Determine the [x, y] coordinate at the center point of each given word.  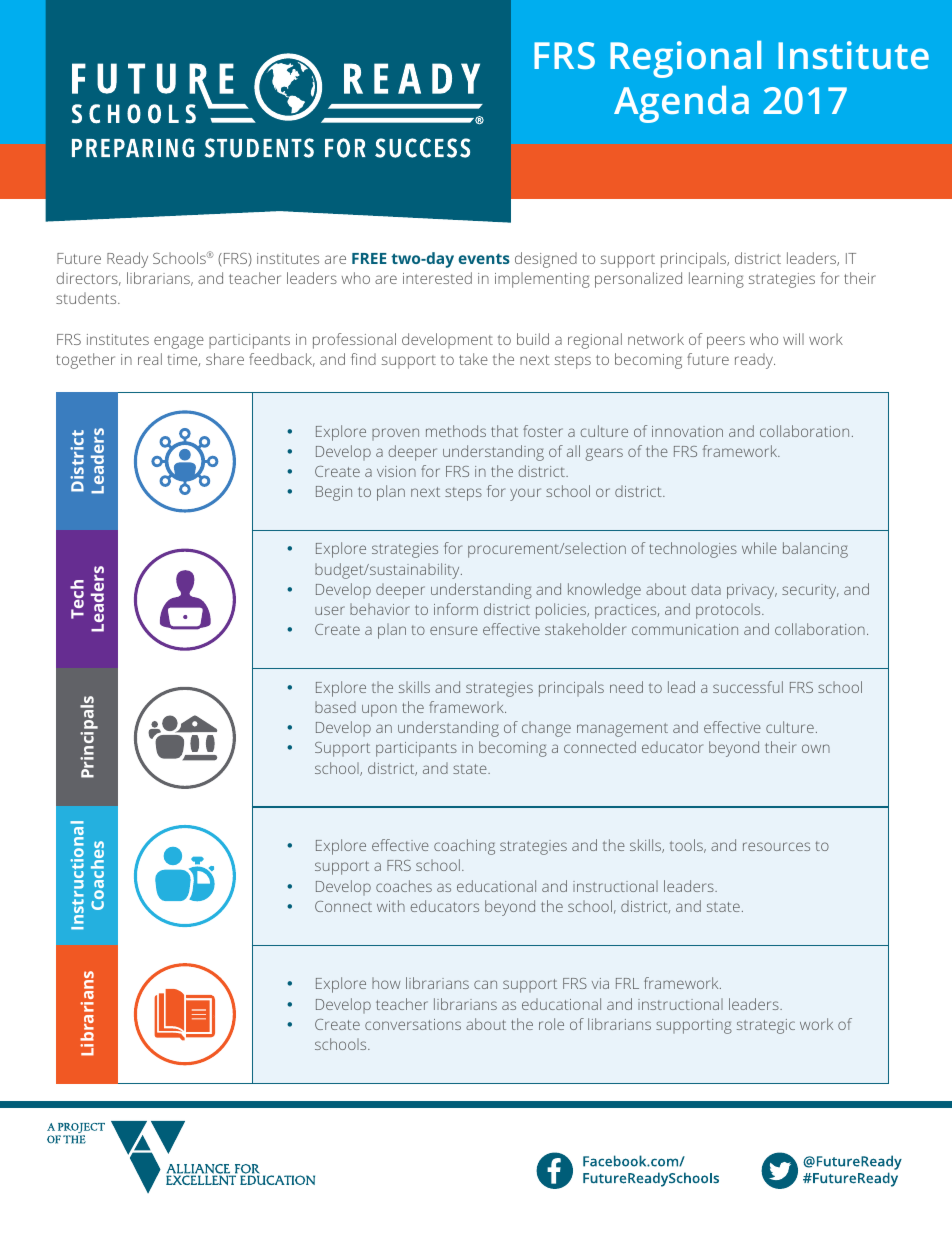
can [485, 984]
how [386, 983]
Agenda [681, 104]
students [87, 298]
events [484, 258]
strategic [766, 1026]
